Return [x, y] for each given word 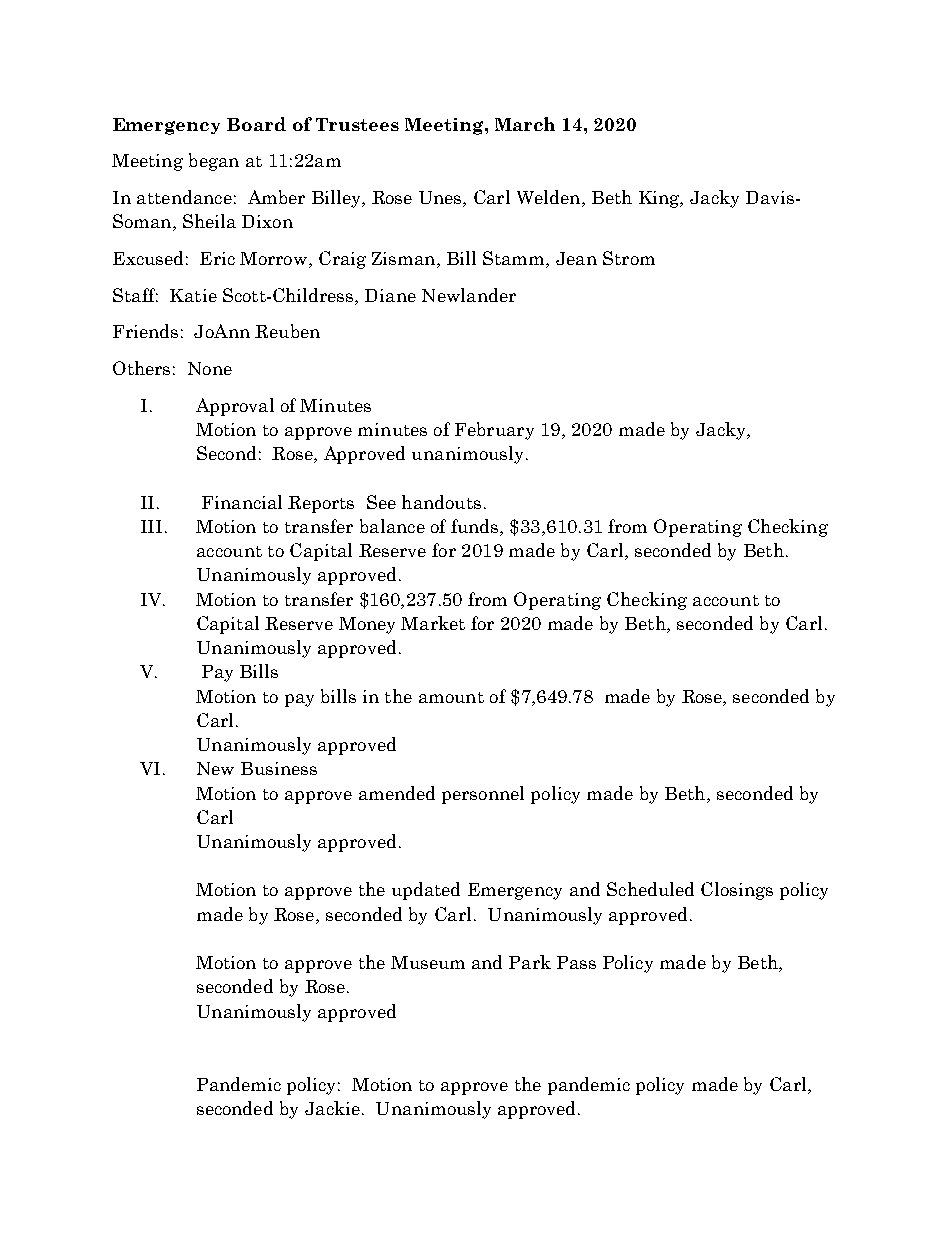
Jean [576, 258]
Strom [629, 258]
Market [433, 623]
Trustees [357, 124]
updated [426, 891]
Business [279, 768]
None [210, 368]
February [494, 431]
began [214, 162]
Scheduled [650, 889]
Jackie [332, 1108]
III [151, 526]
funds [476, 527]
